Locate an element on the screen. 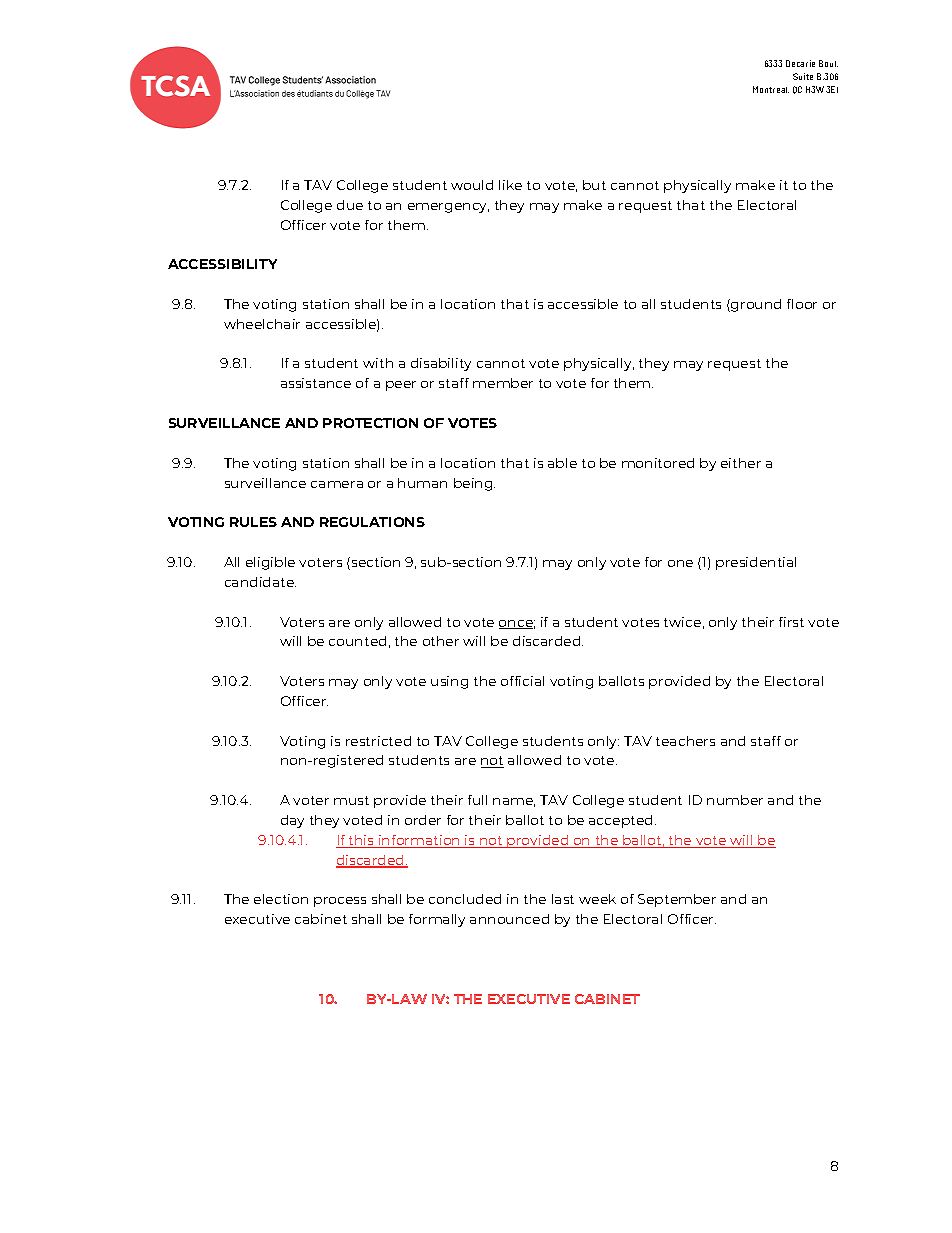 Image resolution: width=952 pixels, height=1233 pixels. either is located at coordinates (741, 463).
